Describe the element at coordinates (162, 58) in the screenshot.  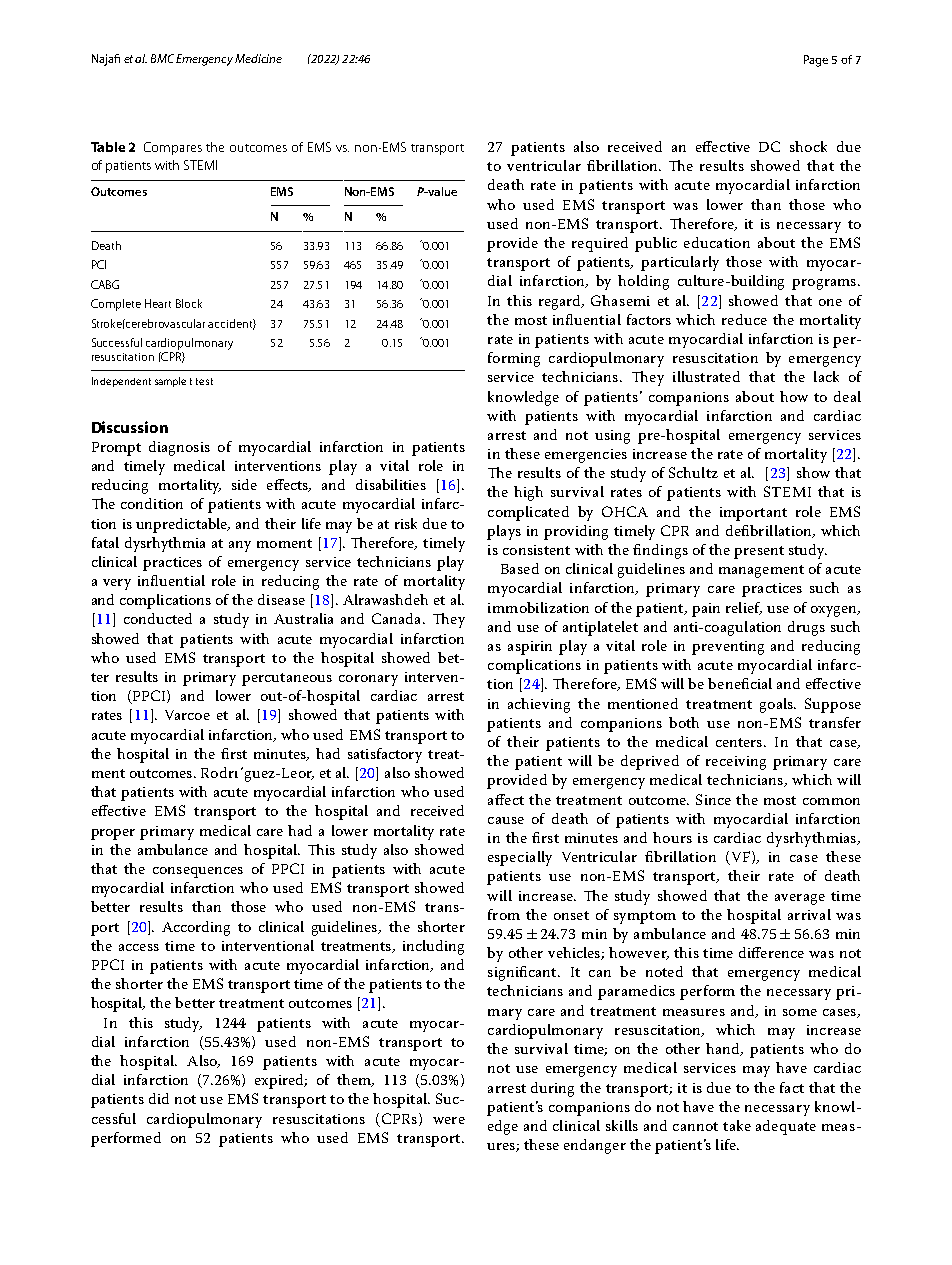
I see `BMC` at that location.
